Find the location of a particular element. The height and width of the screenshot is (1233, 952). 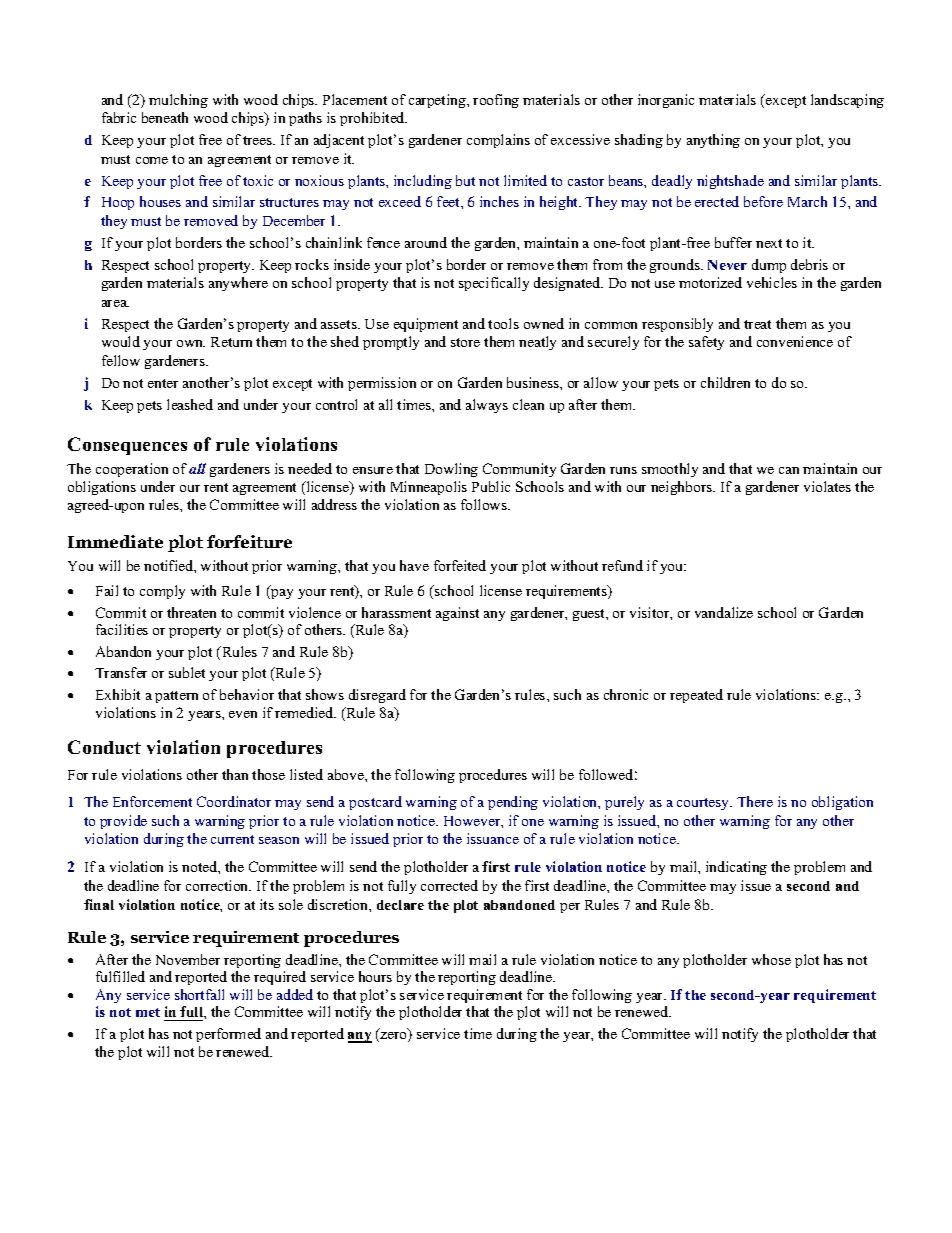

complains is located at coordinates (498, 141).
